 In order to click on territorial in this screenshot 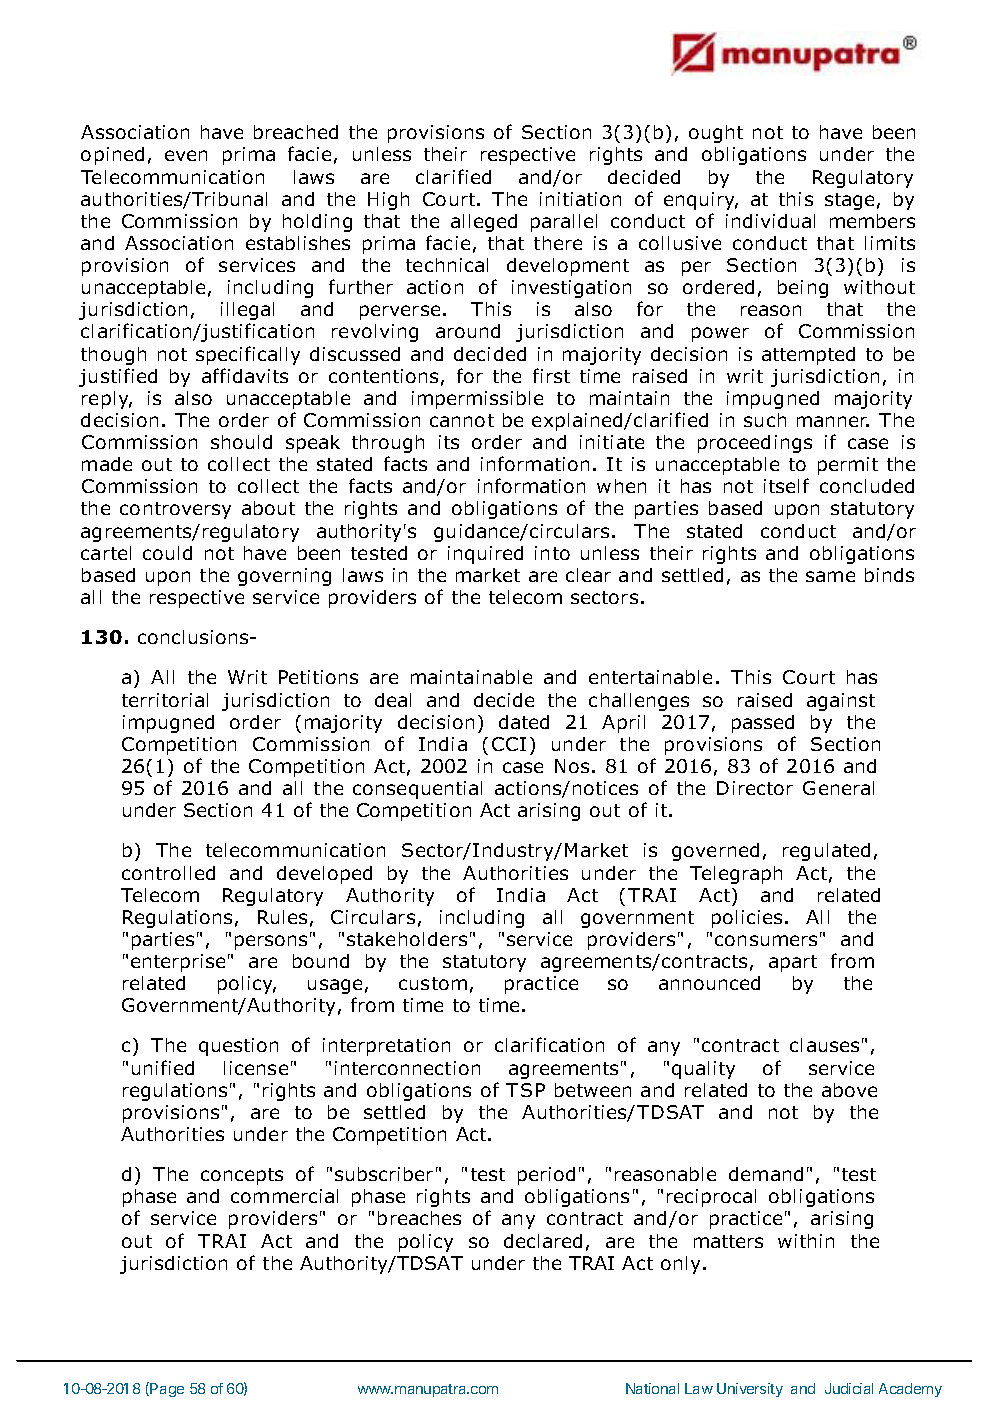, I will do `click(165, 700)`.
